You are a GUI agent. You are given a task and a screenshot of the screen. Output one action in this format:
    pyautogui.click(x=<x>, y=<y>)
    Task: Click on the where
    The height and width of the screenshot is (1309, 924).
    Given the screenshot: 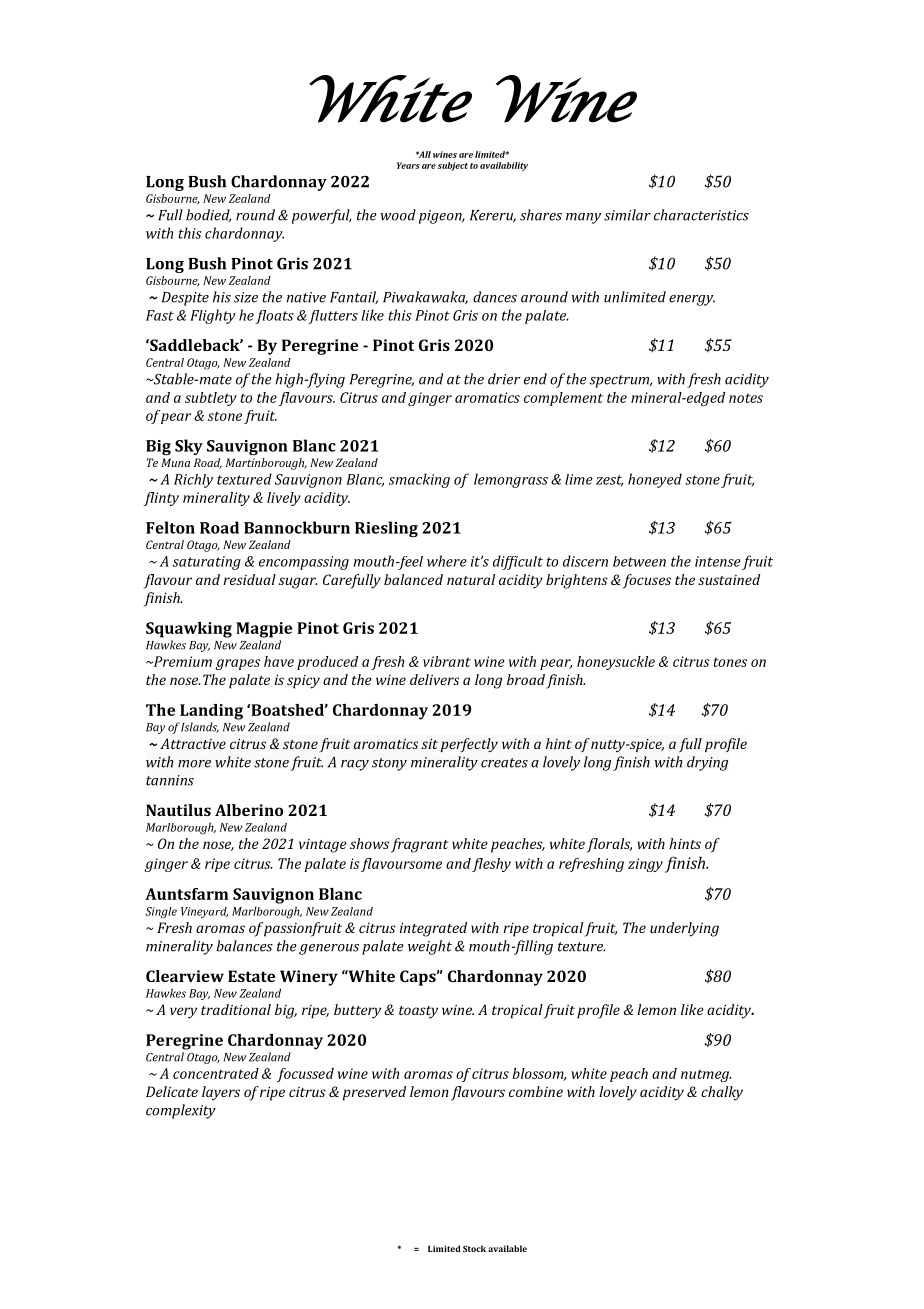 What is the action you would take?
    pyautogui.click(x=447, y=561)
